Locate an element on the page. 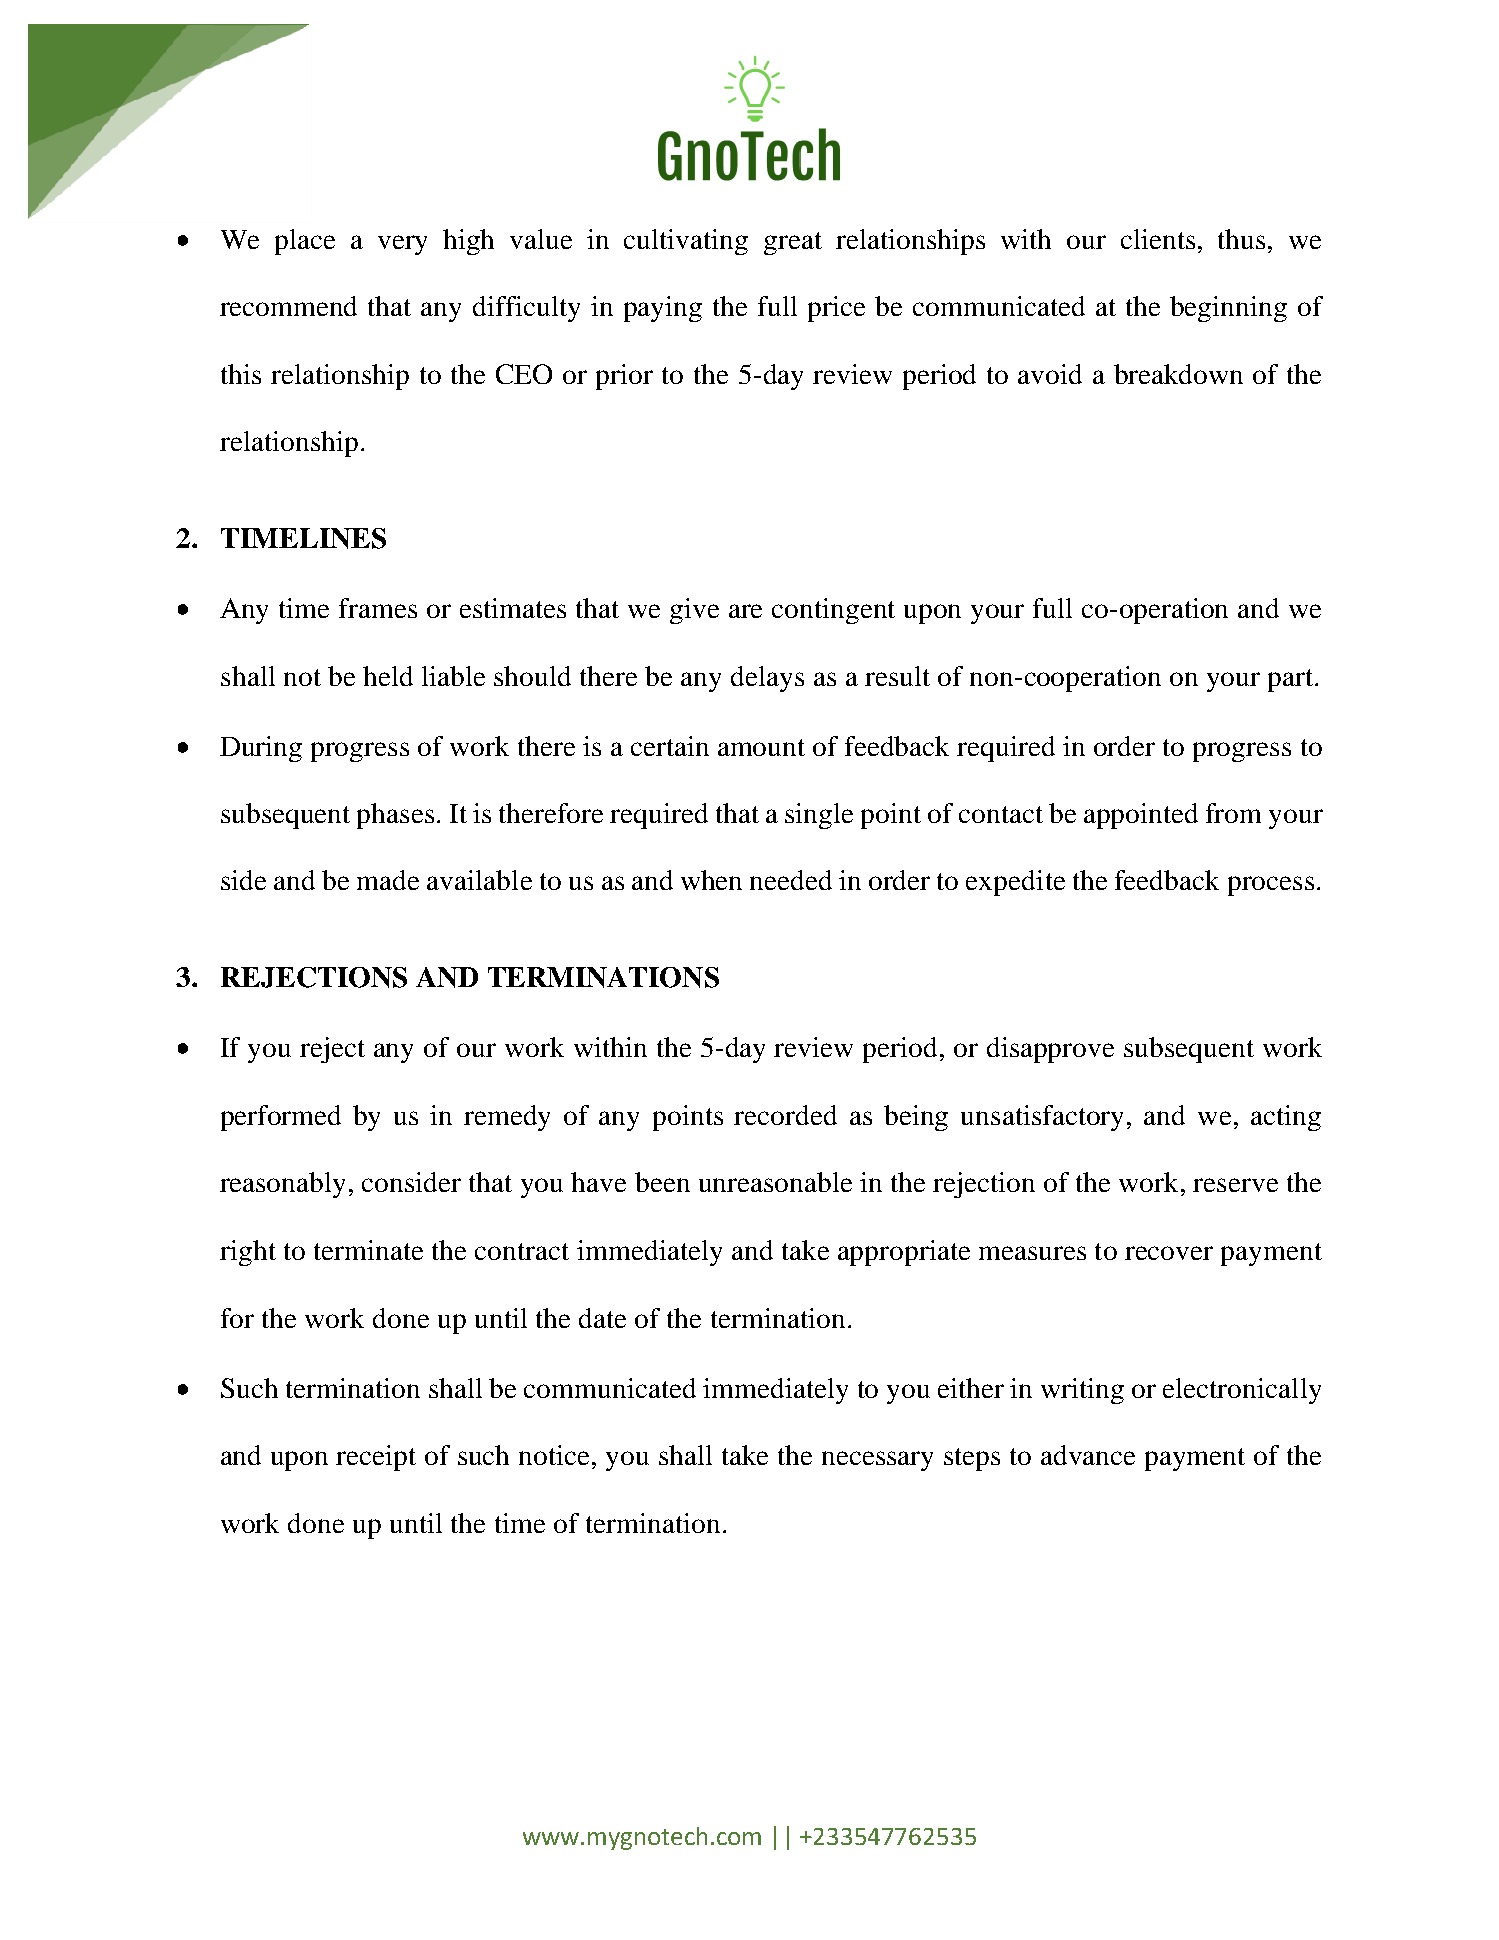  great is located at coordinates (793, 243).
